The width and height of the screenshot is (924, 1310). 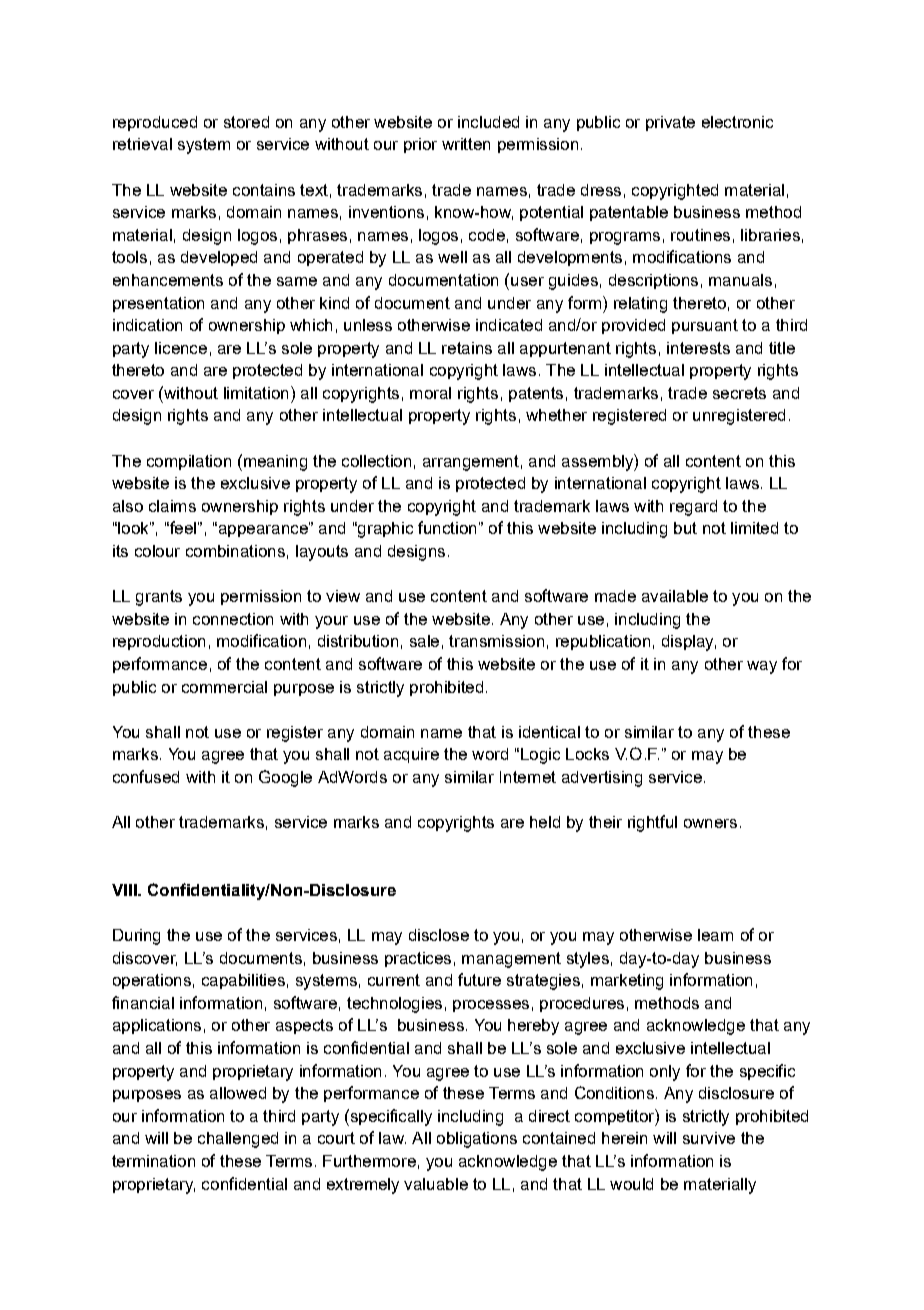 I want to click on interests, so click(x=698, y=348).
